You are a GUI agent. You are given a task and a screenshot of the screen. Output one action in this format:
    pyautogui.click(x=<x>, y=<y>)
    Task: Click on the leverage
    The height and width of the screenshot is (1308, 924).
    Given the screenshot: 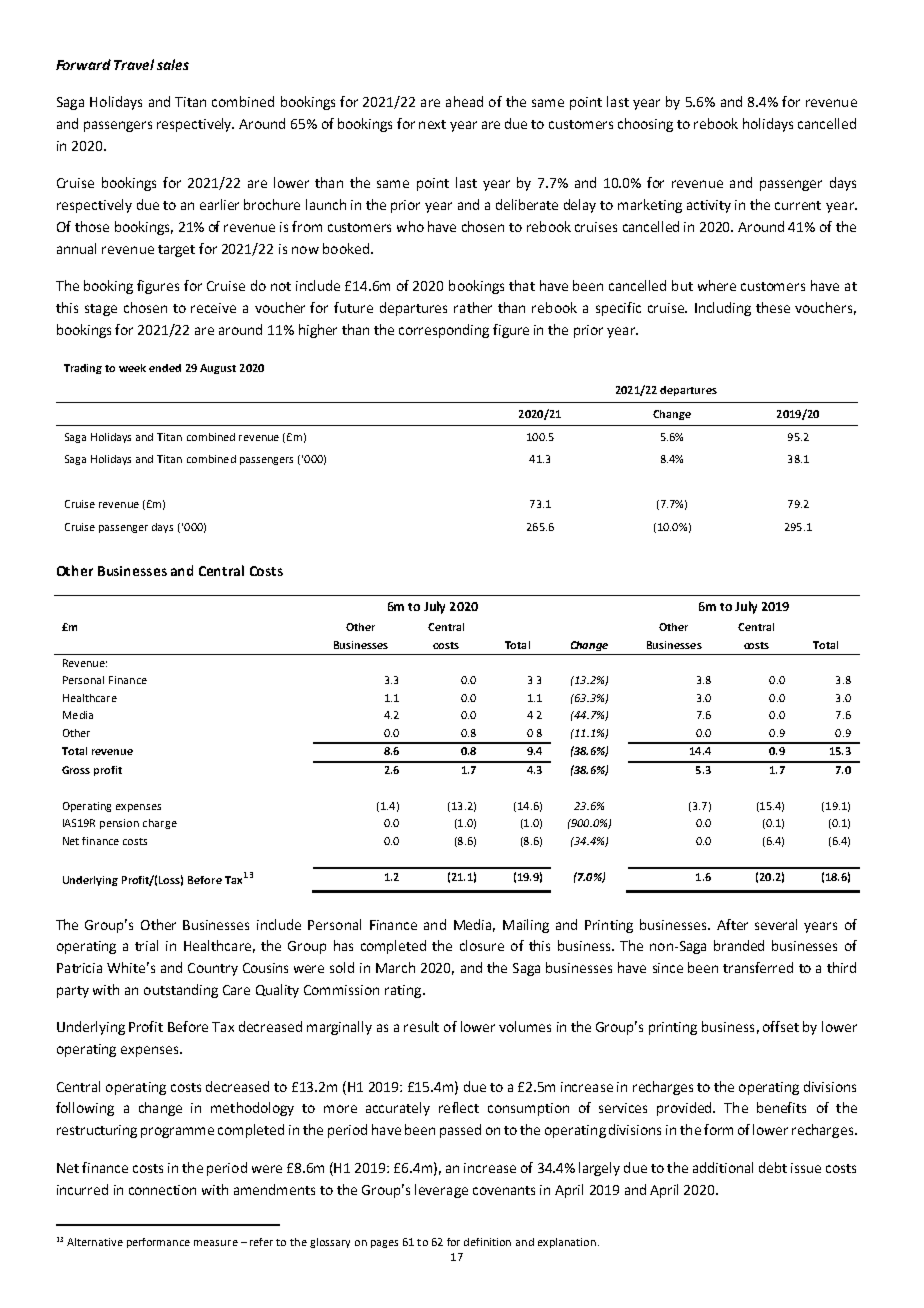 What is the action you would take?
    pyautogui.click(x=441, y=1191)
